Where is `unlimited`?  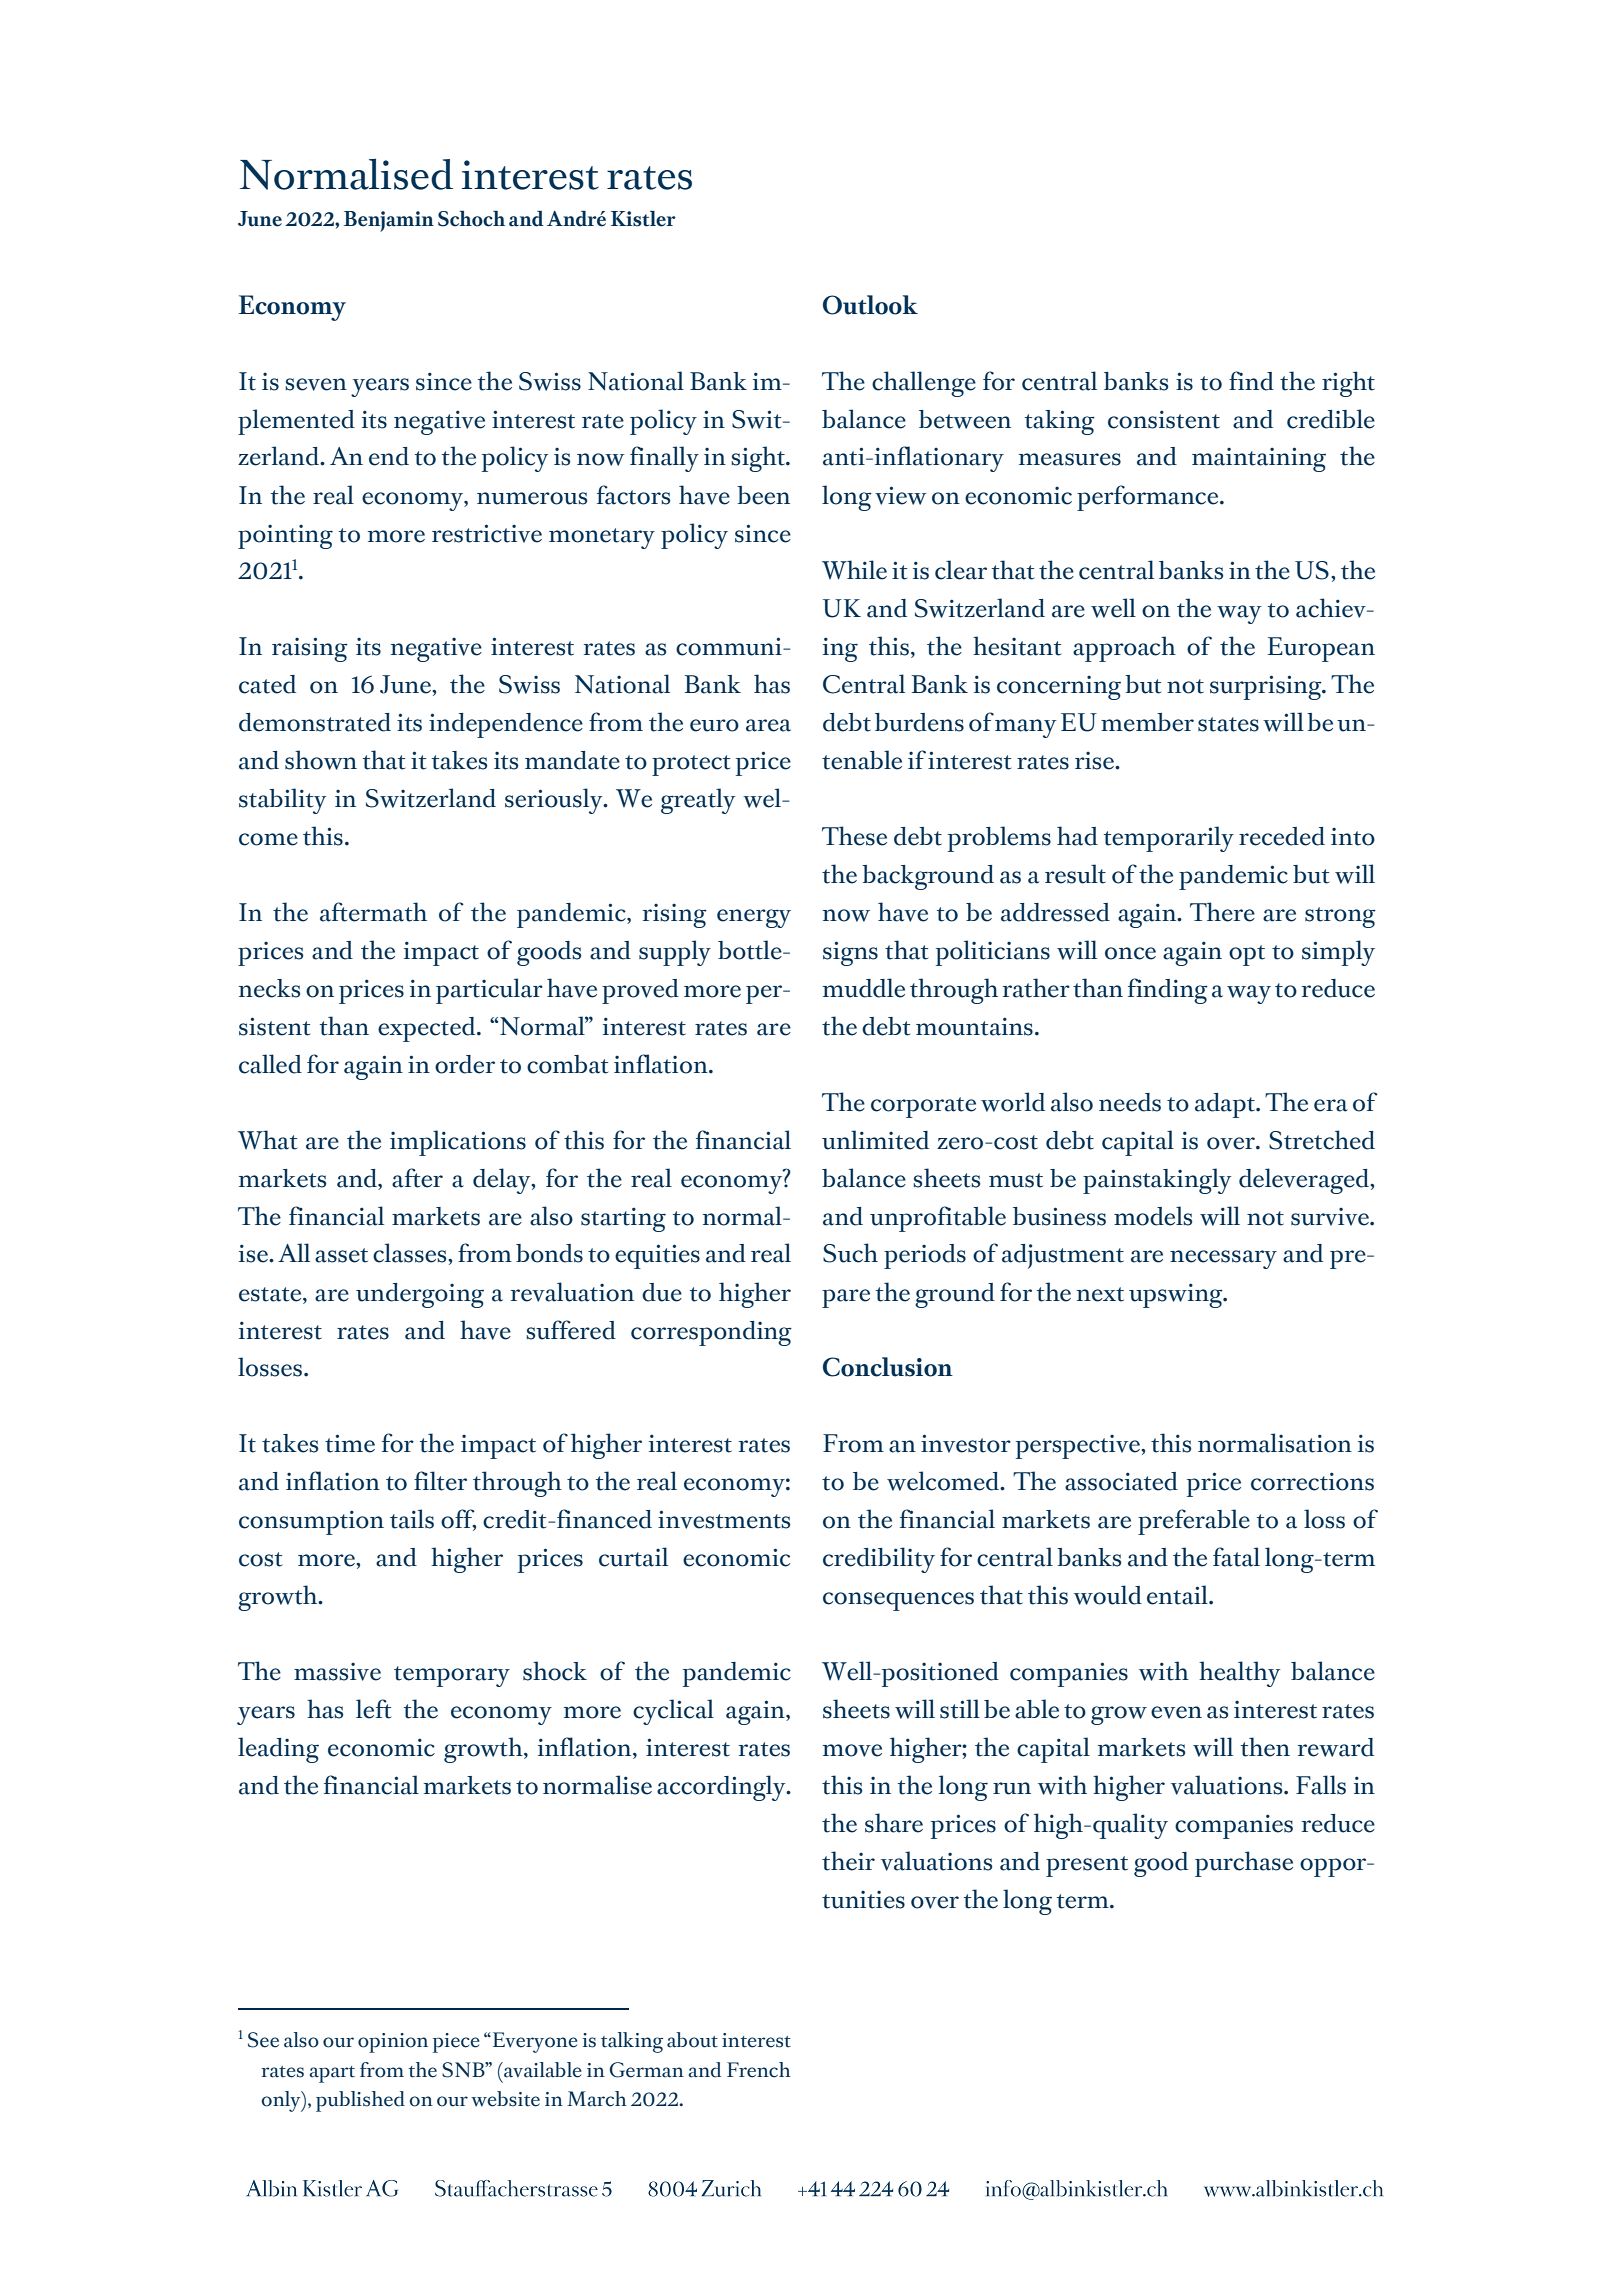 unlimited is located at coordinates (875, 1140).
